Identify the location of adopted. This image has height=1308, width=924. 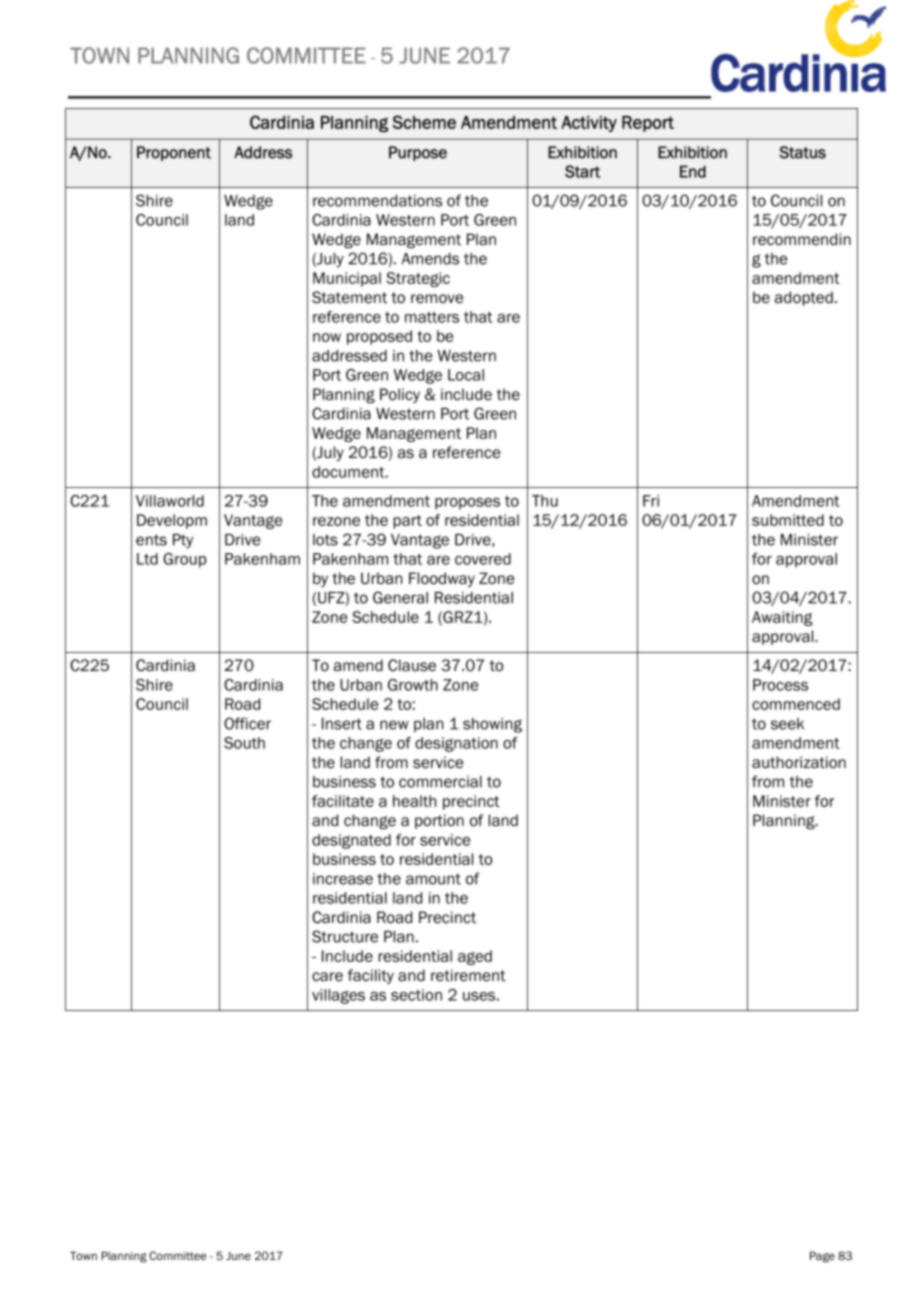
(804, 298).
